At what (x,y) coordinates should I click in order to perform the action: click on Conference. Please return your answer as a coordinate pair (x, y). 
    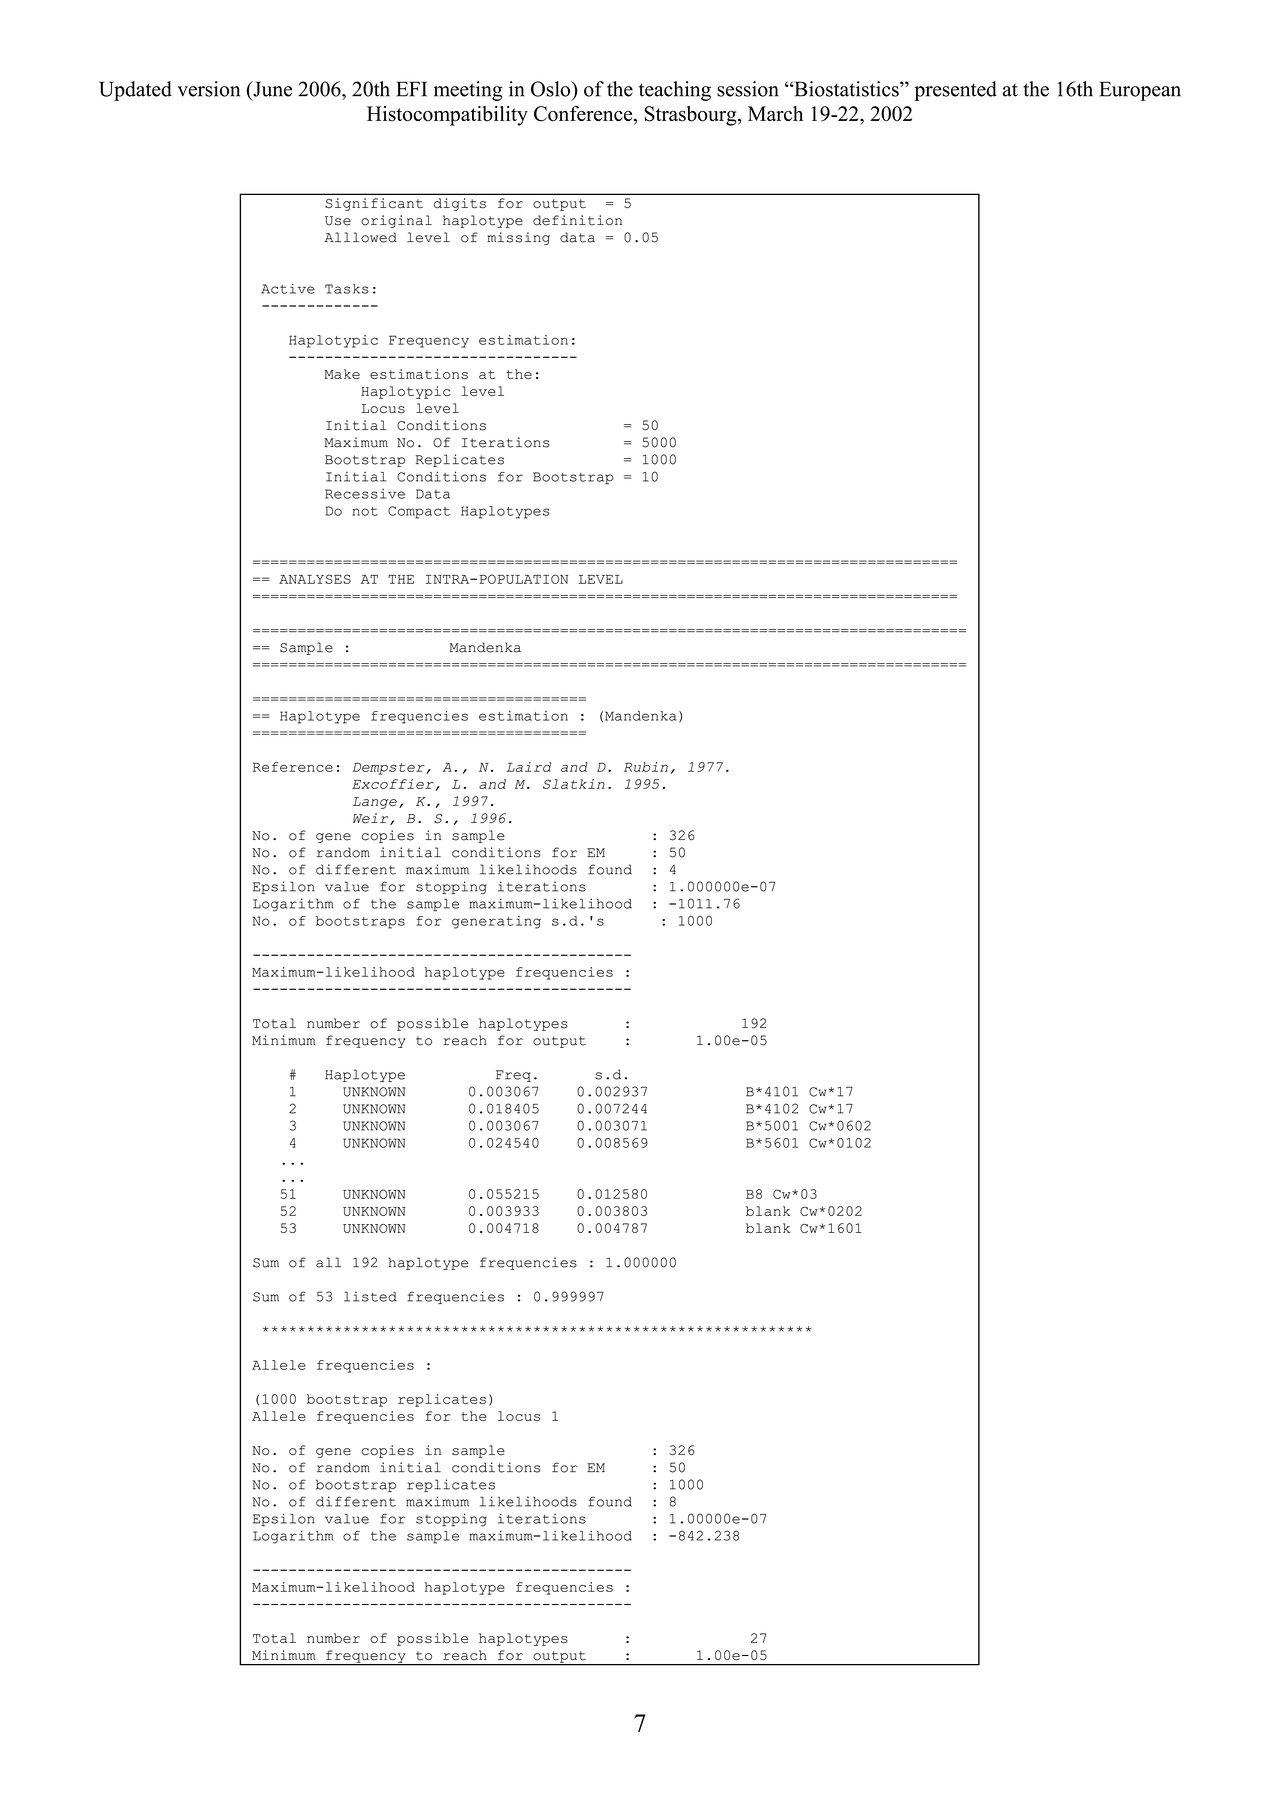
    Looking at the image, I should click on (584, 115).
